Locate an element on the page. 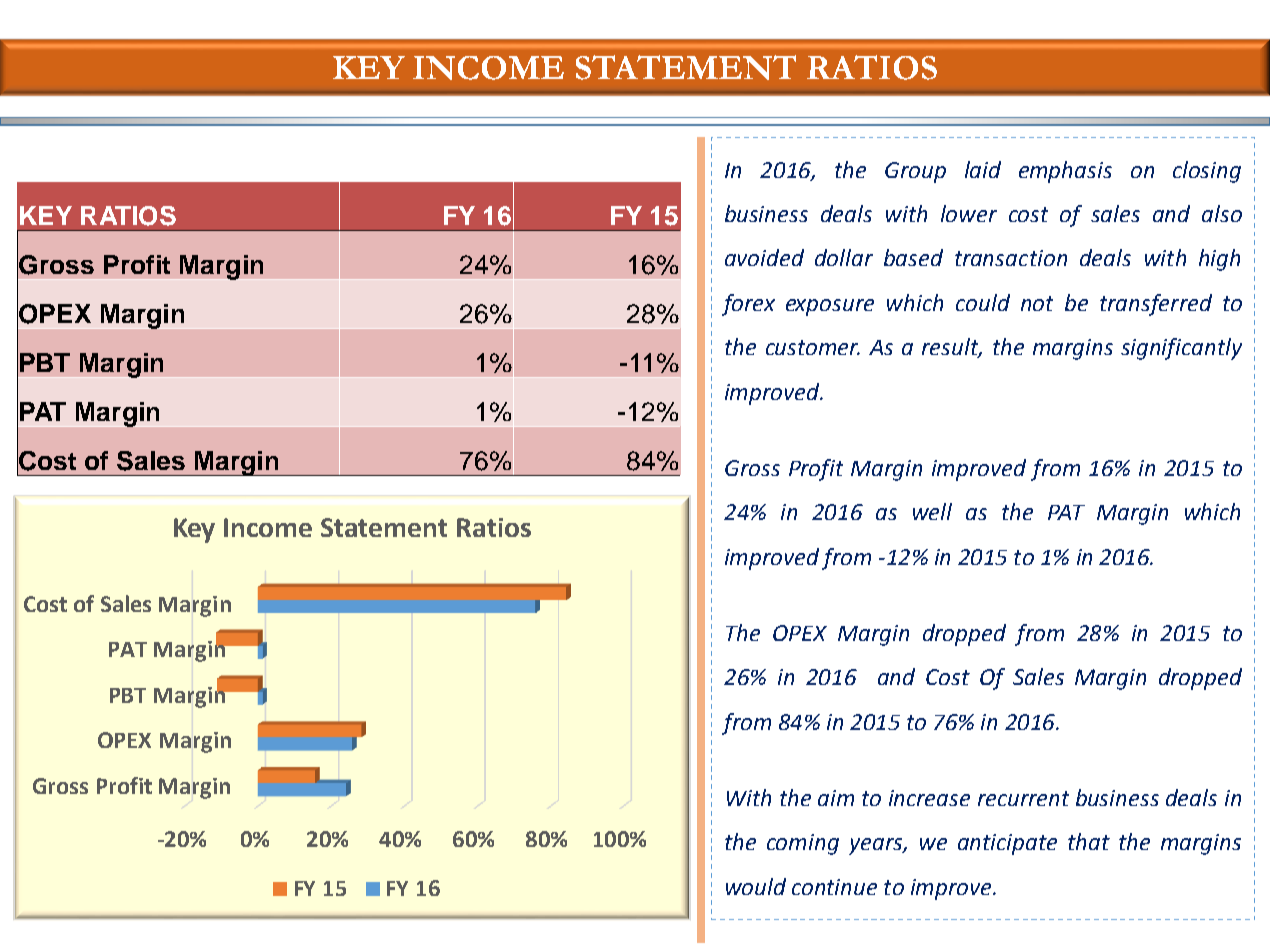  recurrent is located at coordinates (1023, 798).
